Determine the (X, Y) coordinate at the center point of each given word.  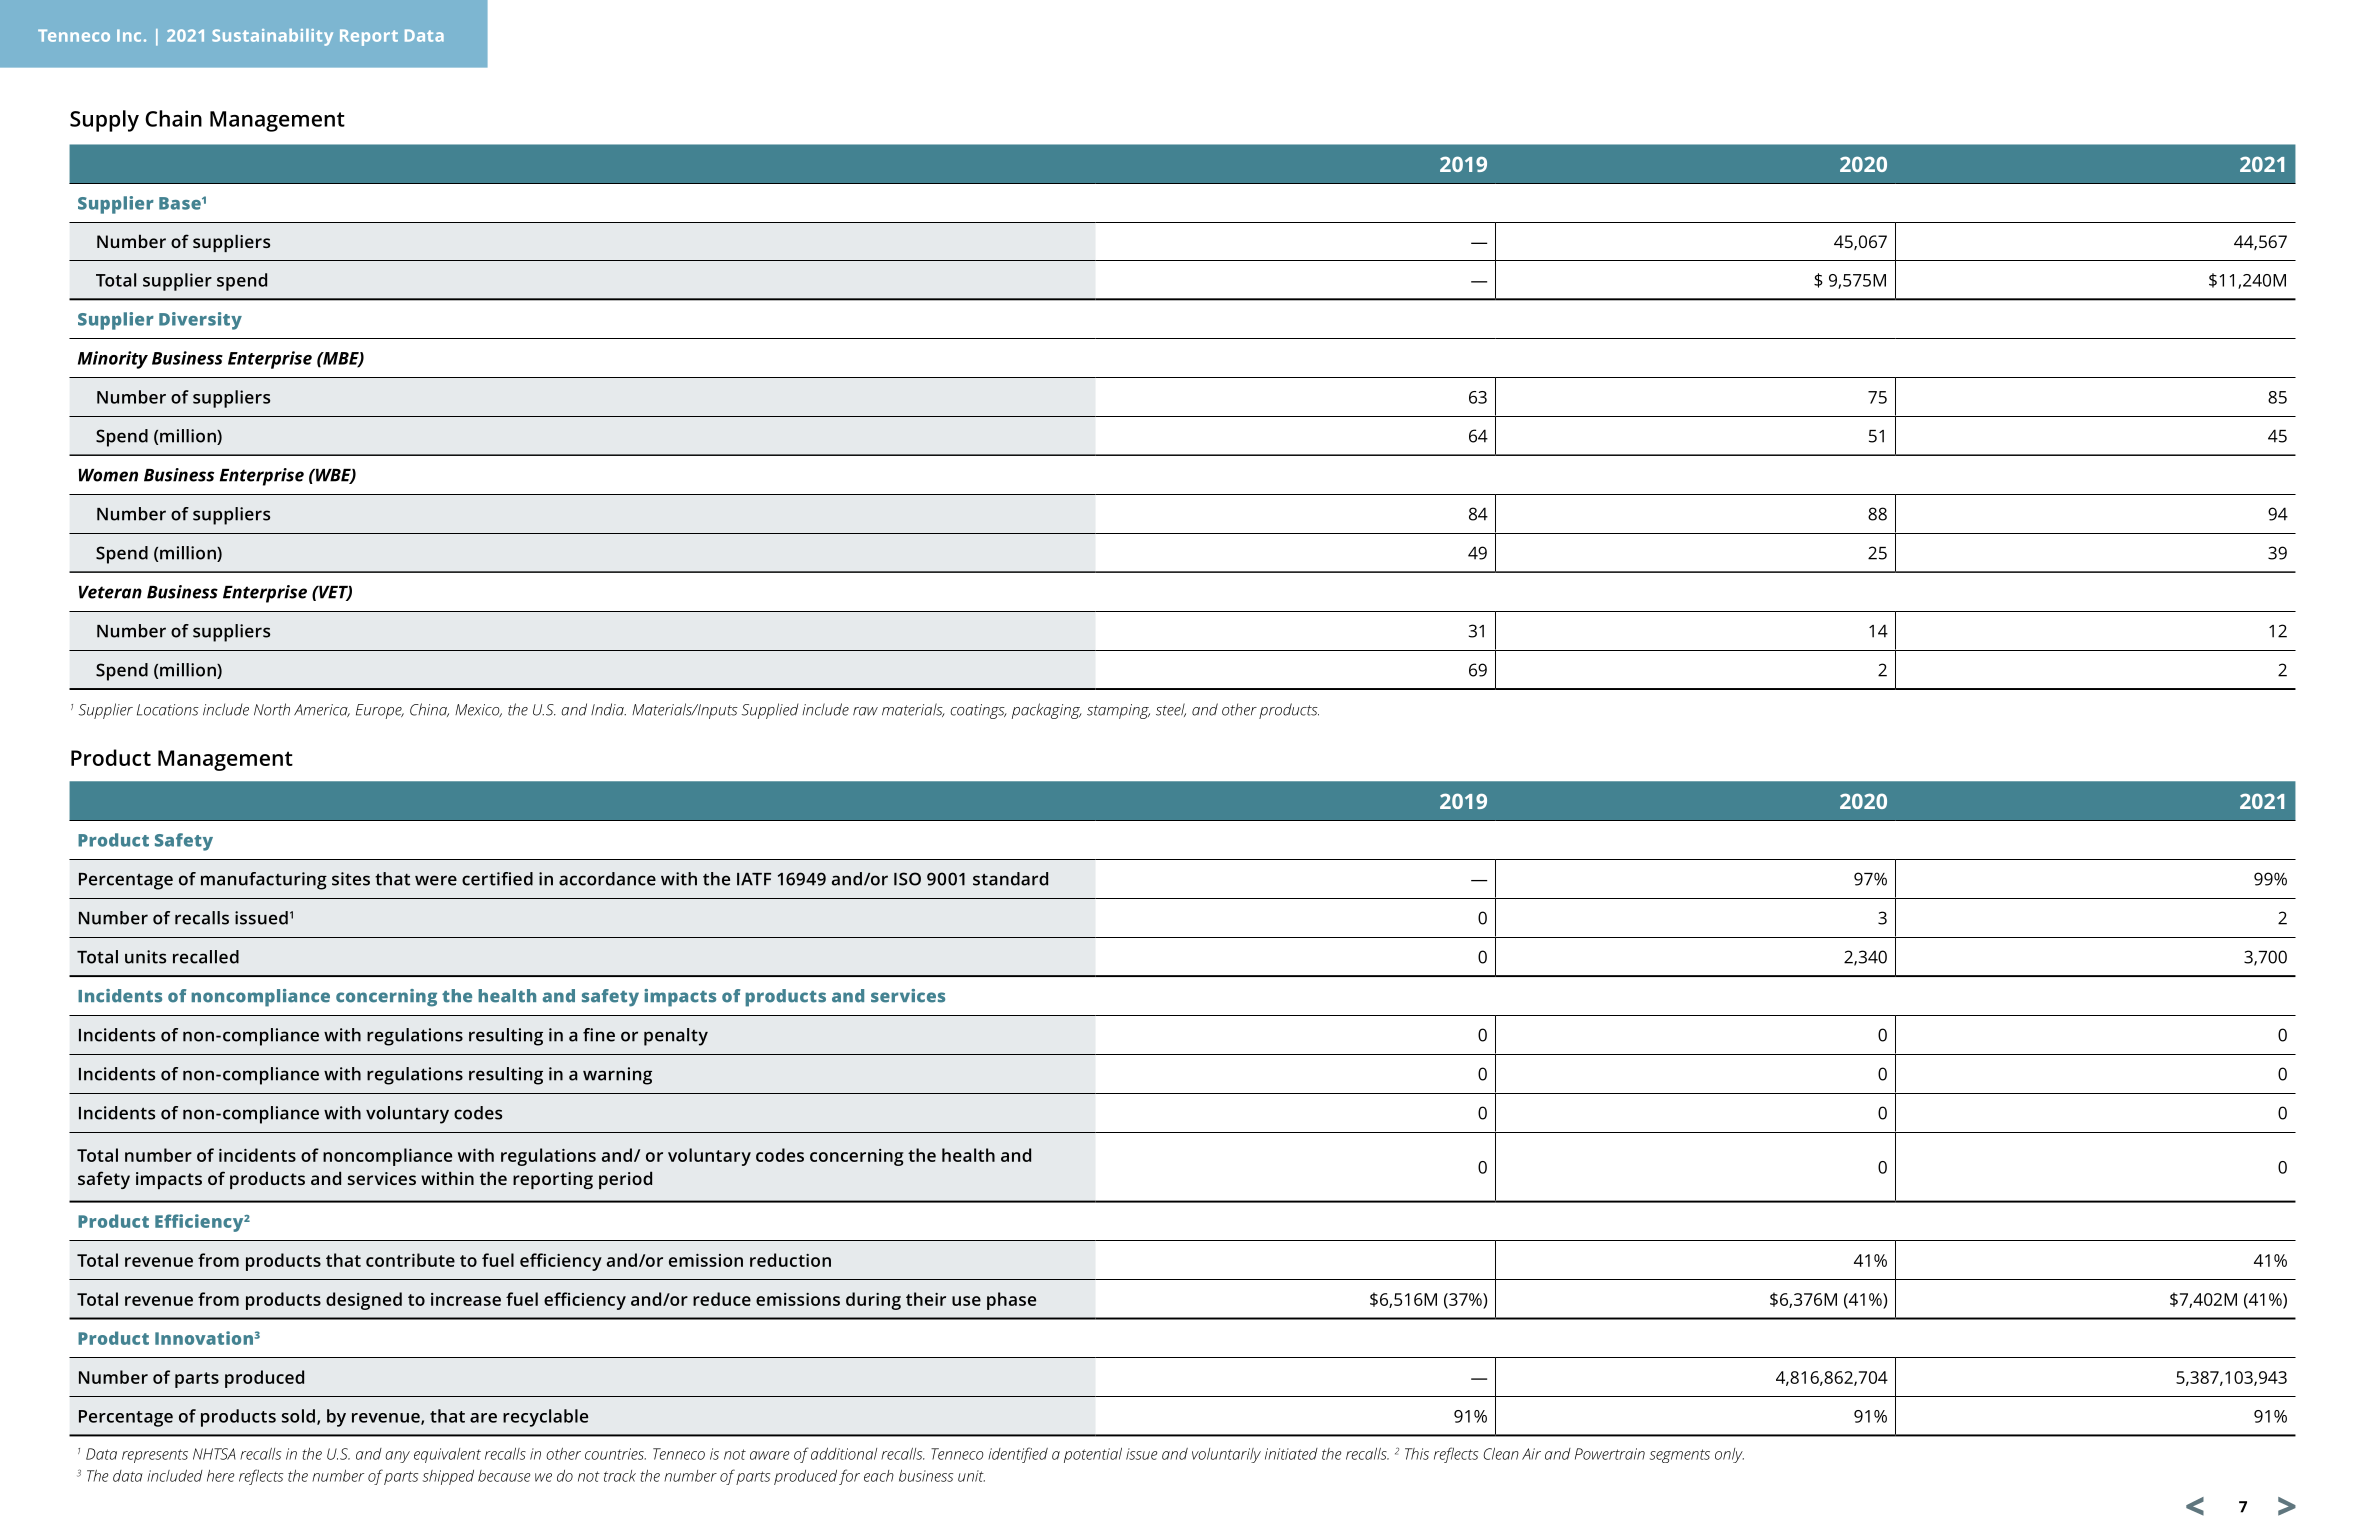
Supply (104, 121)
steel (1171, 710)
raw (865, 711)
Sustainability (272, 37)
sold (298, 1416)
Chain (173, 118)
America (322, 710)
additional (844, 1454)
